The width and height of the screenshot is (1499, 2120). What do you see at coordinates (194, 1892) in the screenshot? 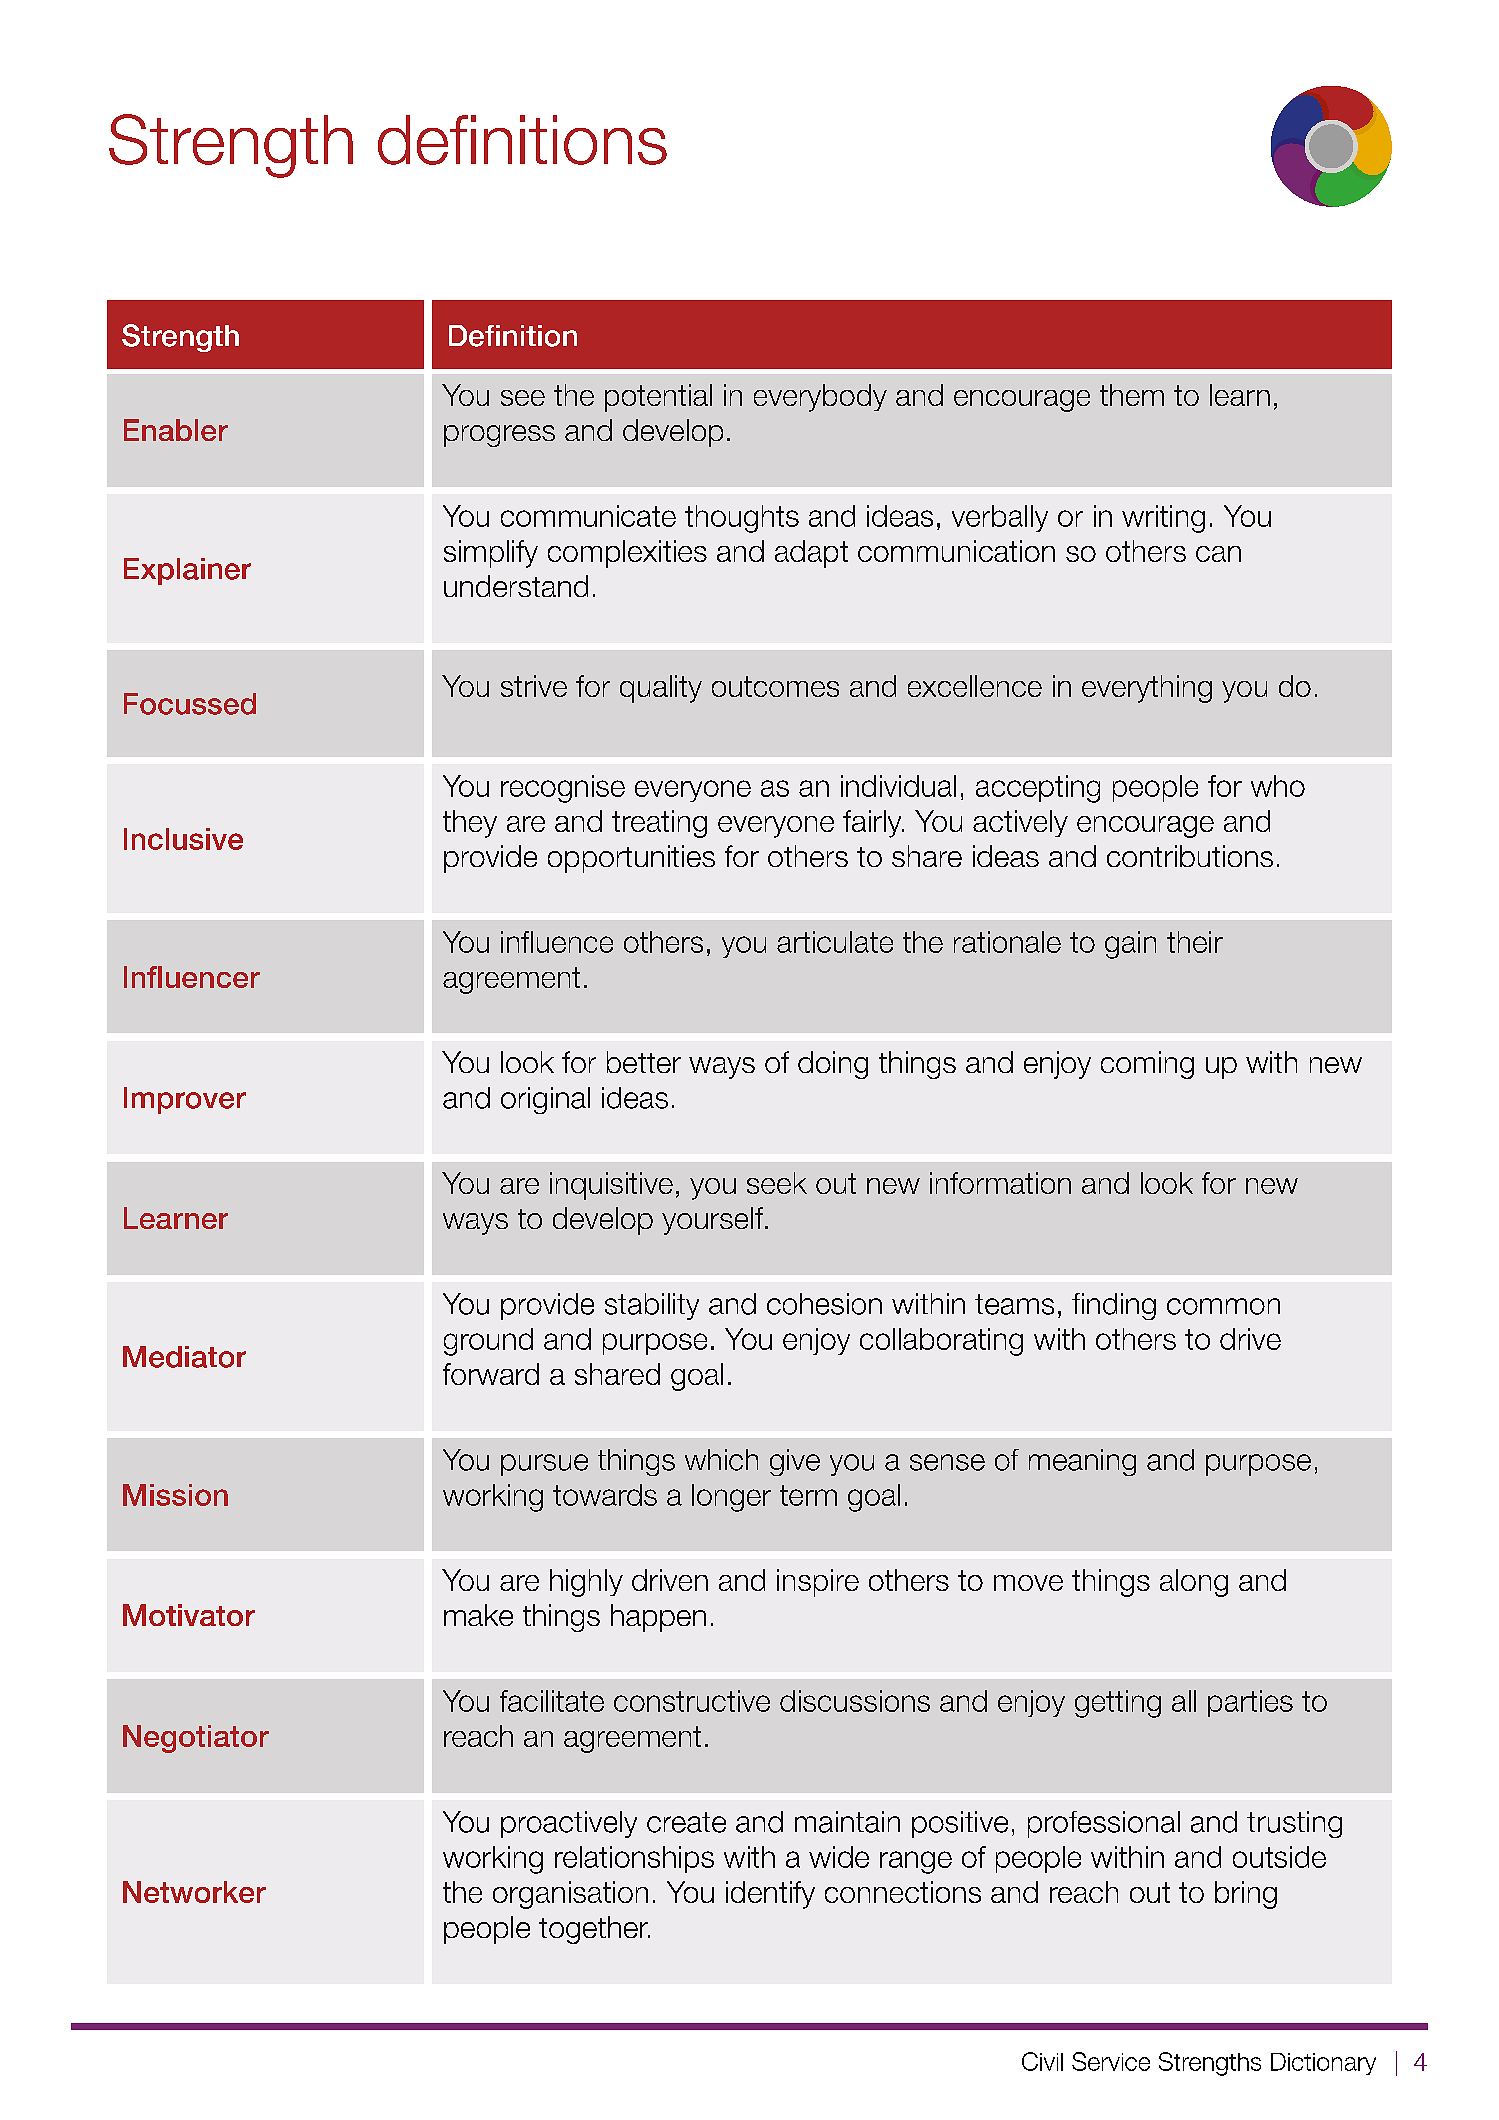
I see `Networker` at bounding box center [194, 1892].
